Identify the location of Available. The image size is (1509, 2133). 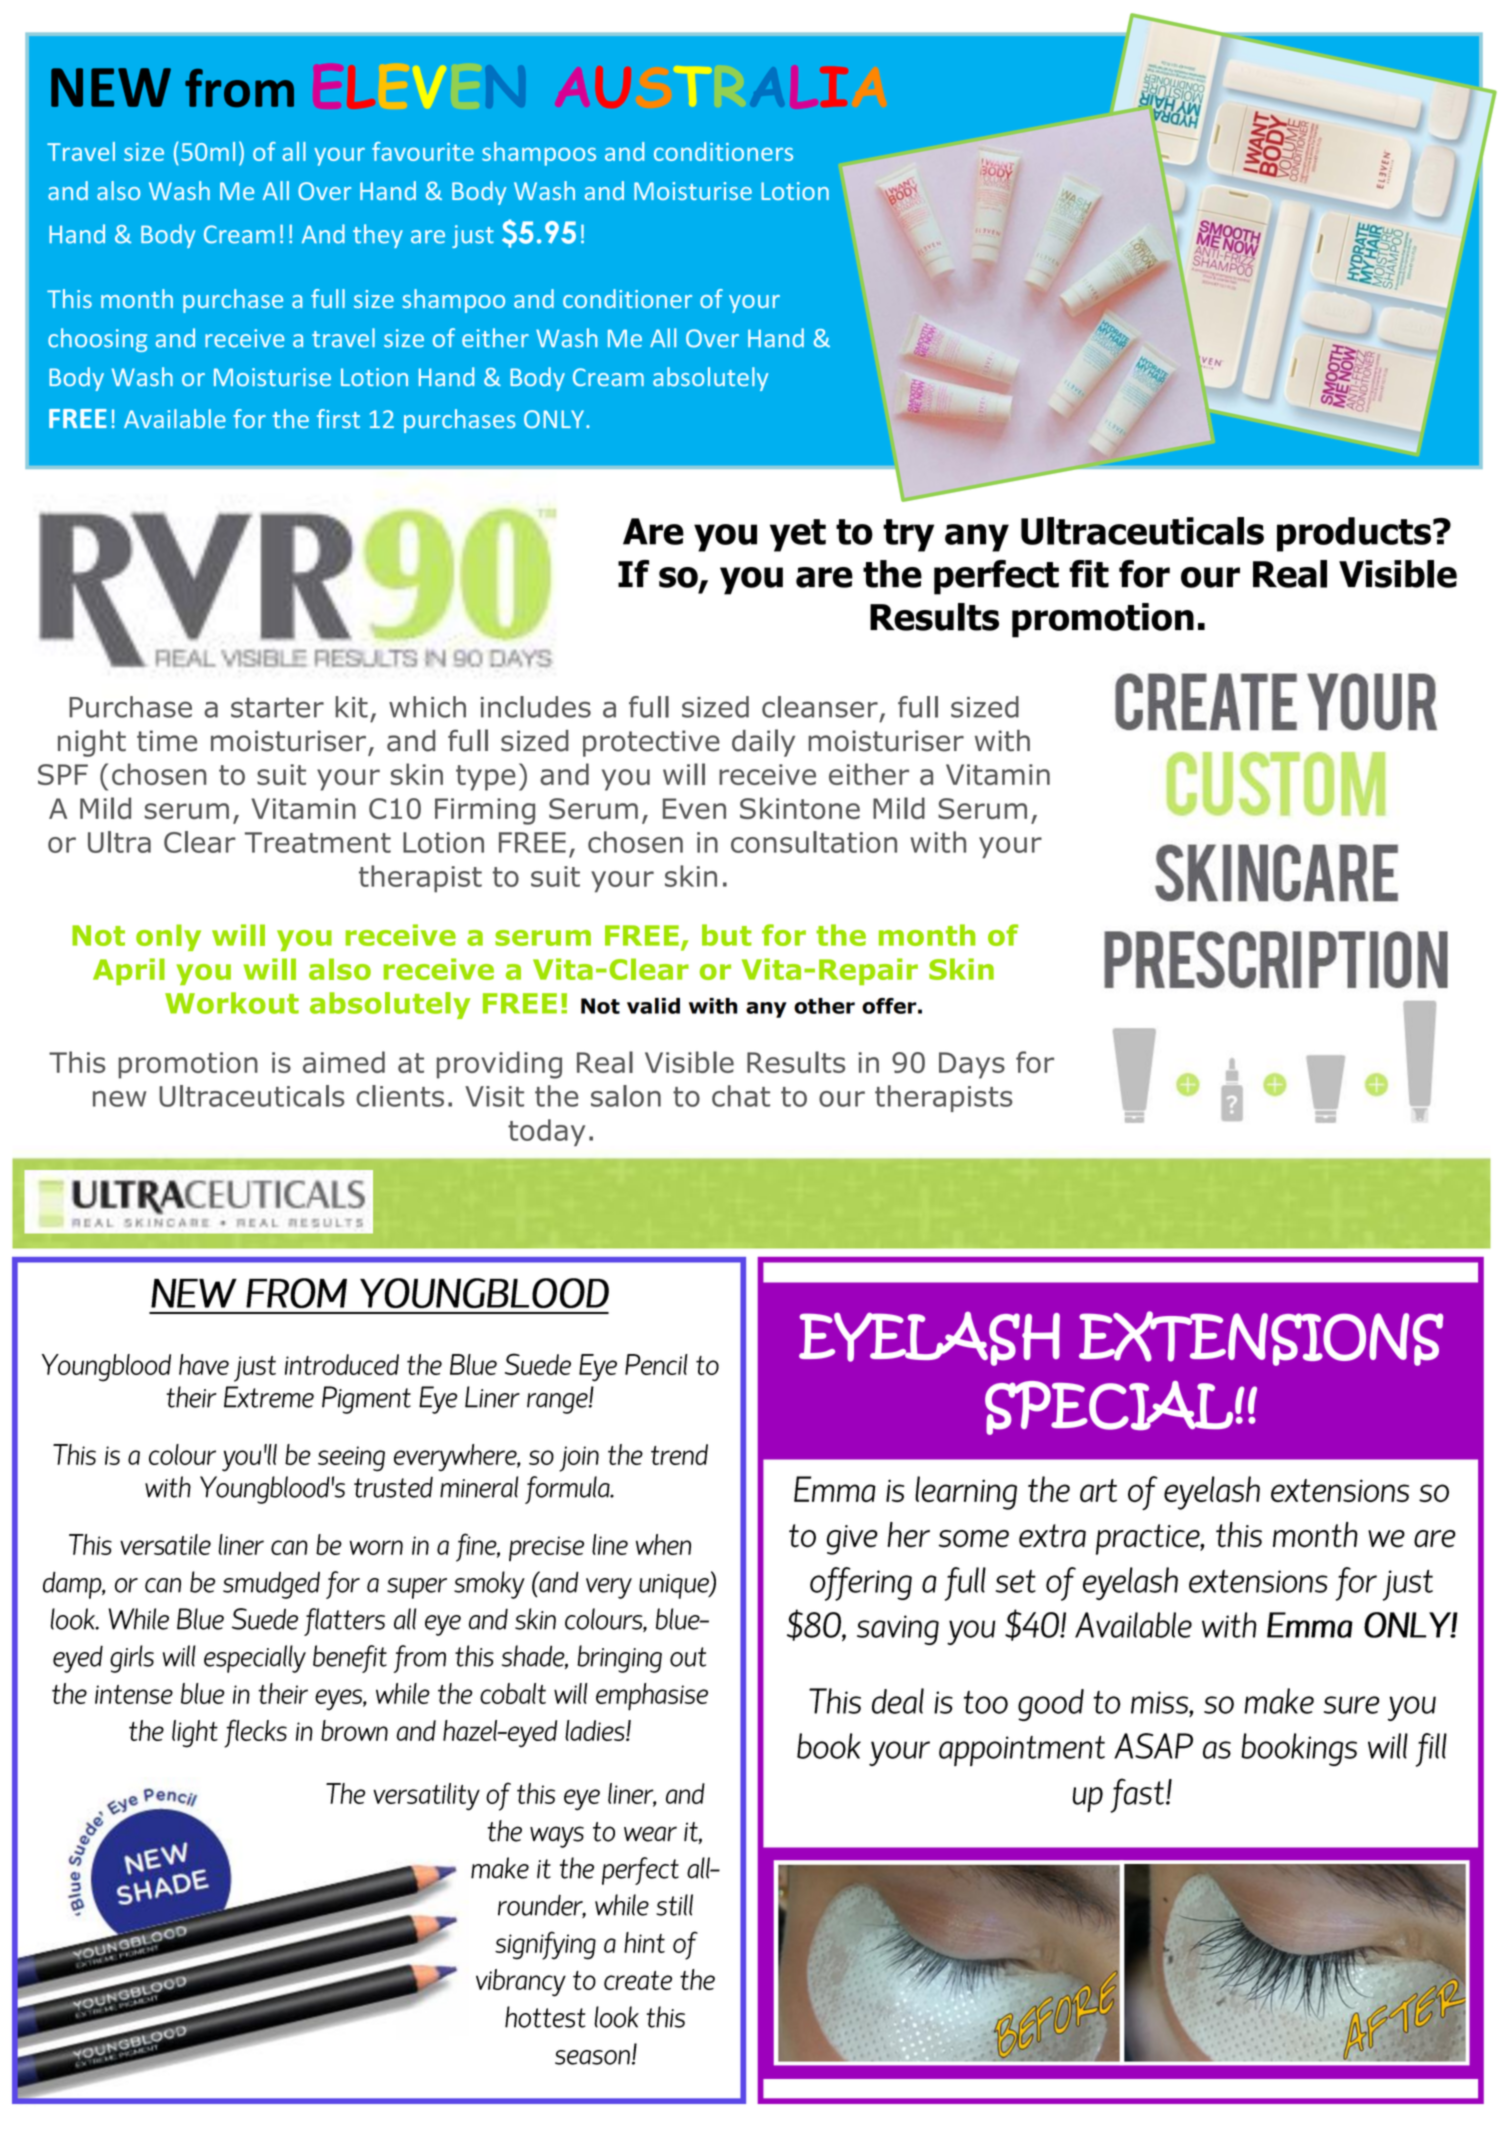
(175, 418).
